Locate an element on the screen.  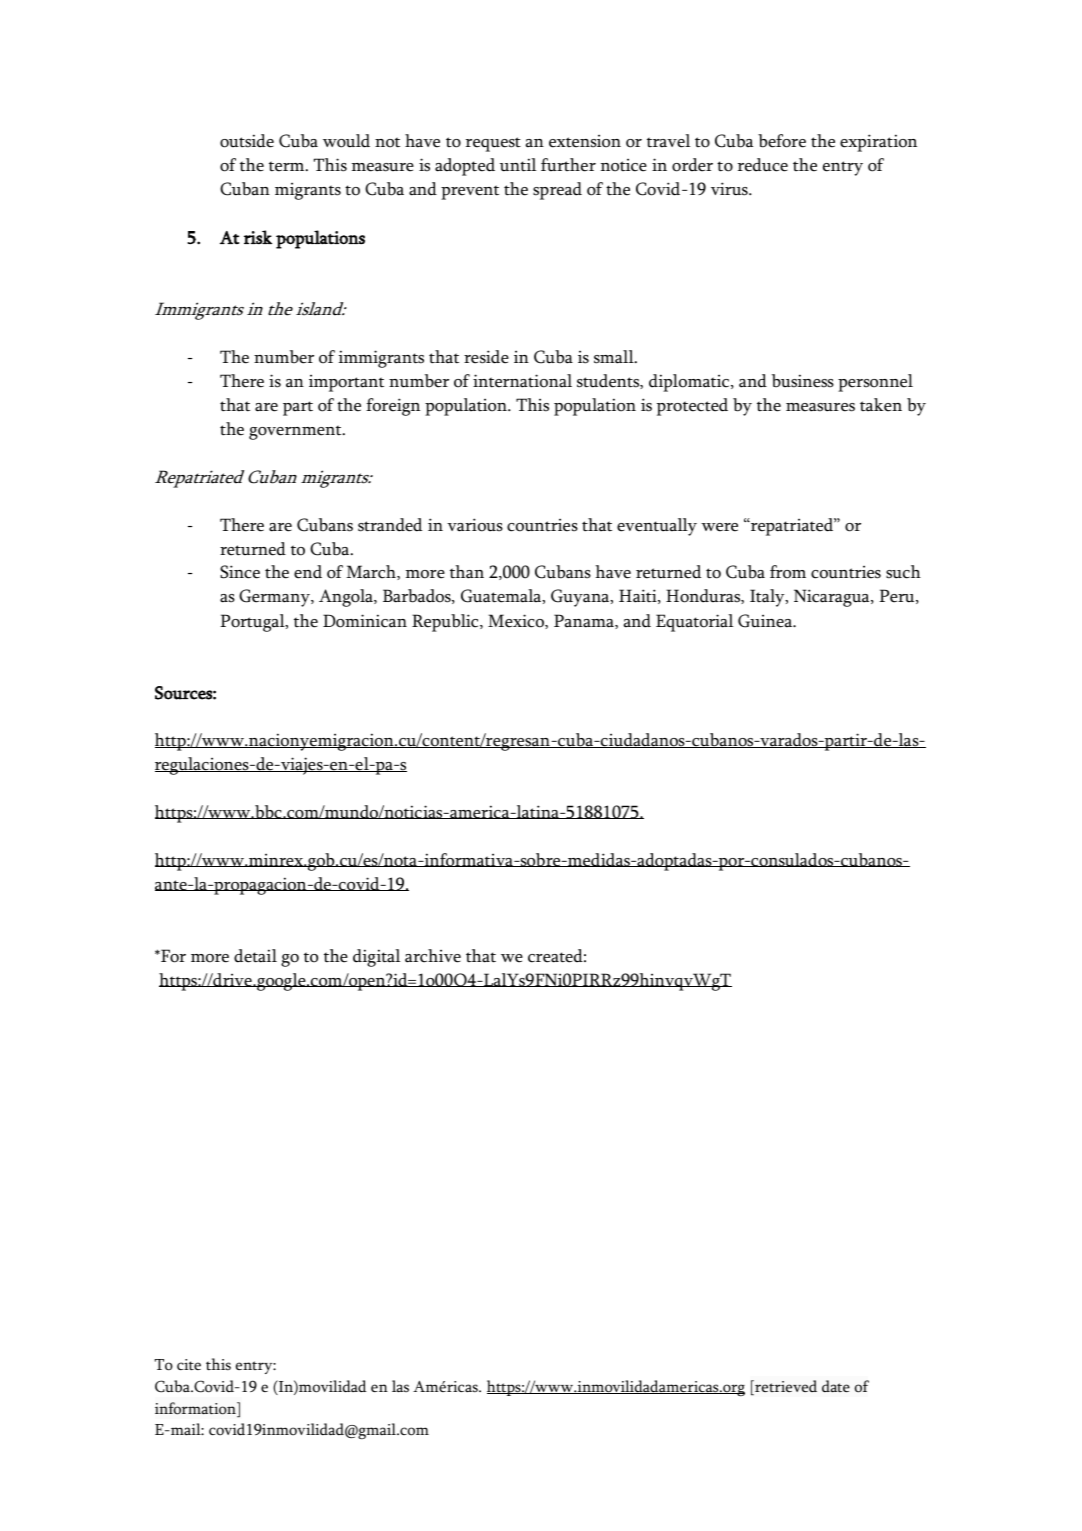
before is located at coordinates (782, 141).
